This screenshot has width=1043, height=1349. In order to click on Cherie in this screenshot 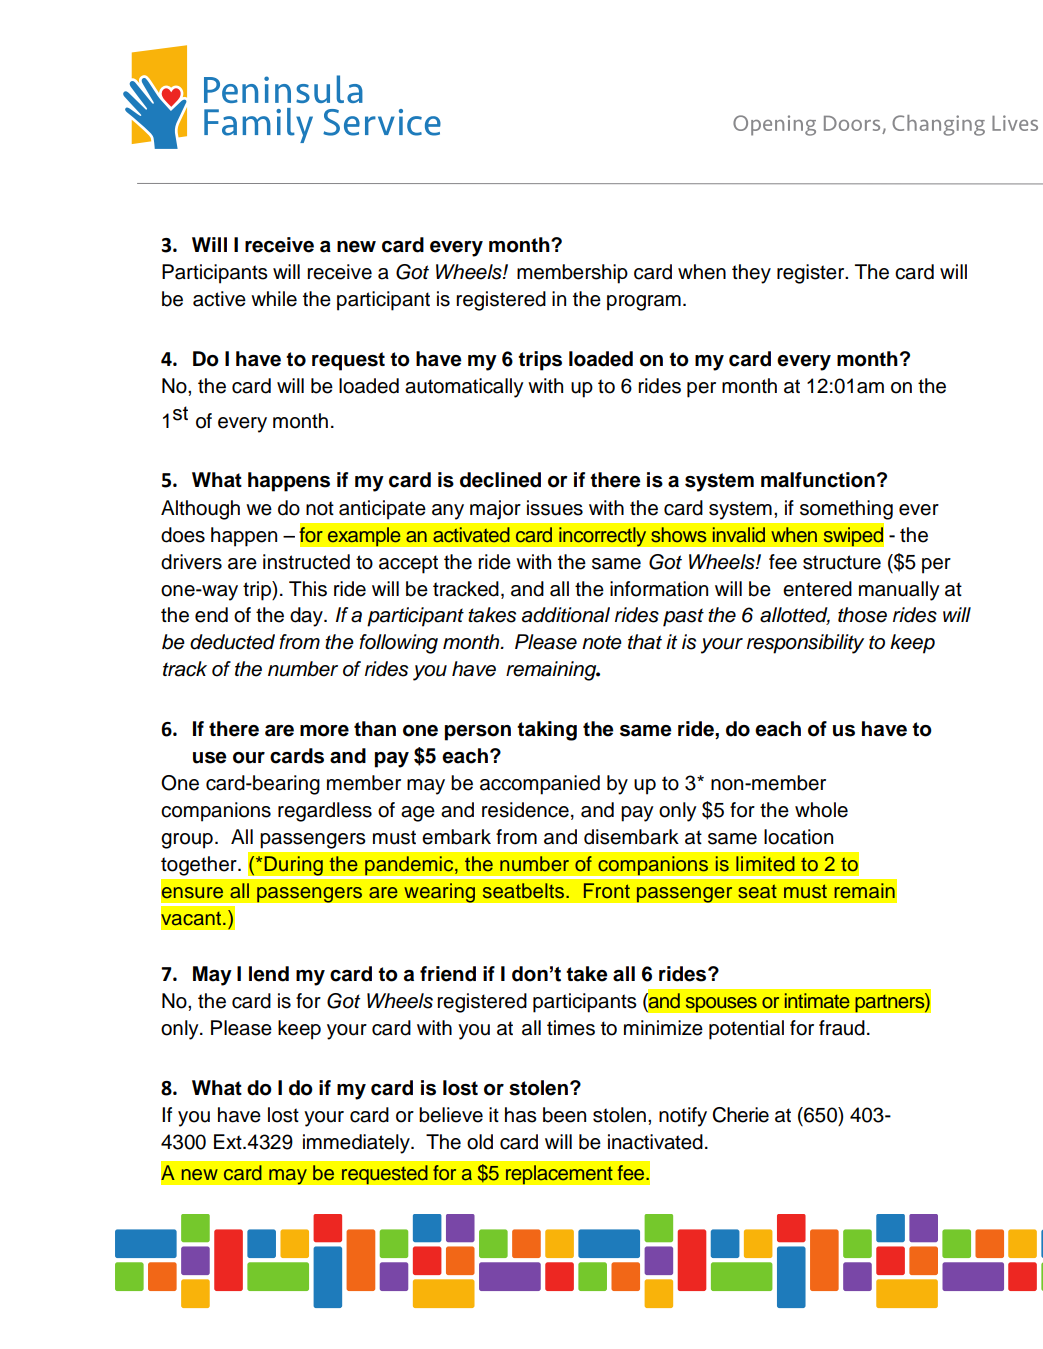, I will do `click(740, 1115)`.
